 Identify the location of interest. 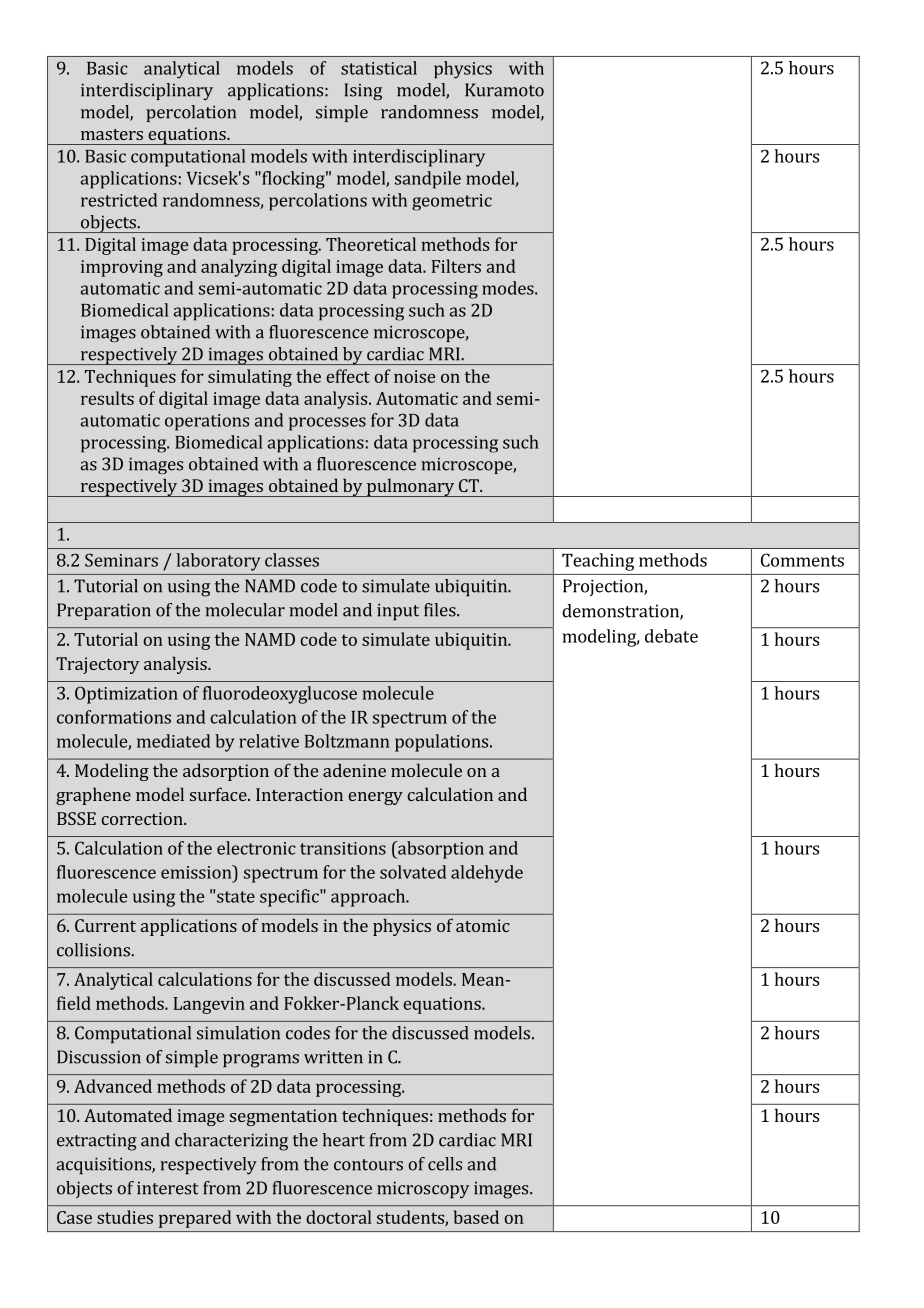
(167, 1188).
